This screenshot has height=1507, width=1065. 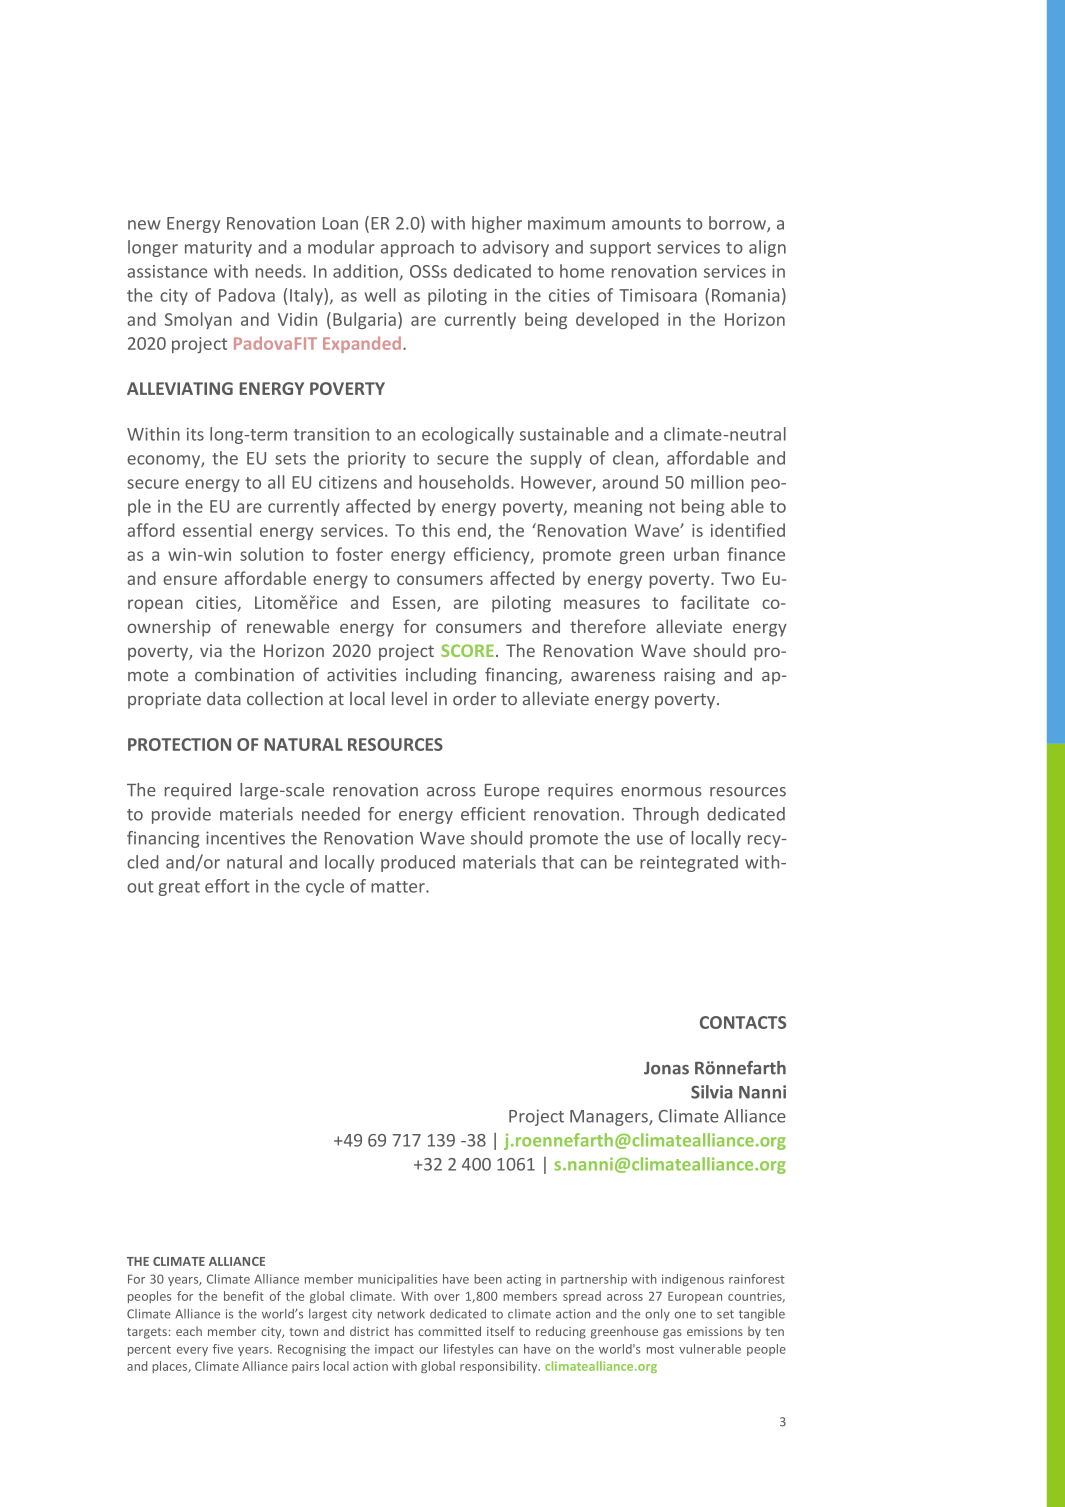 I want to click on SCORE, so click(x=467, y=650).
